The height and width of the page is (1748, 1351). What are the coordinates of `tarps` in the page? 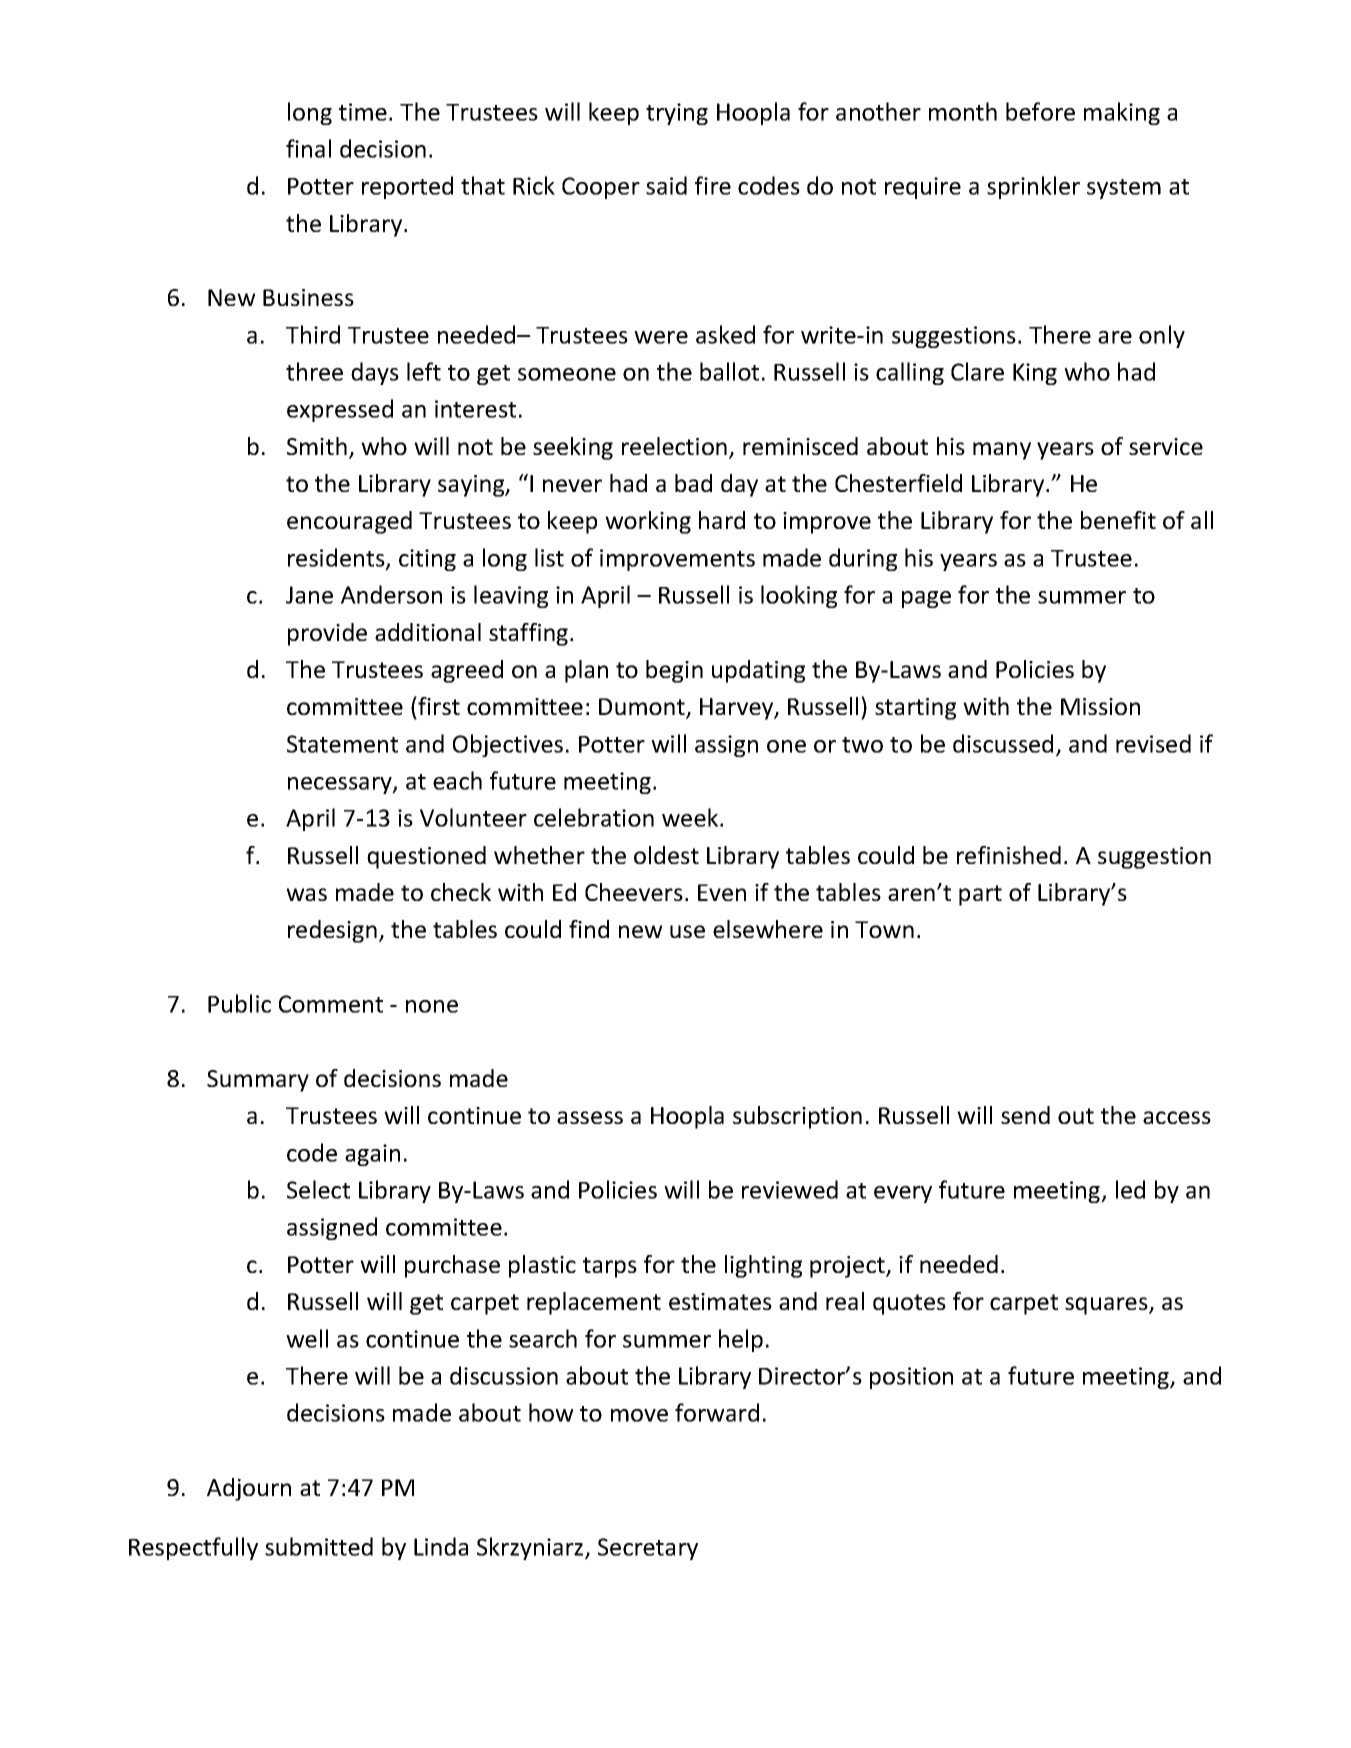 It's located at (610, 1267).
